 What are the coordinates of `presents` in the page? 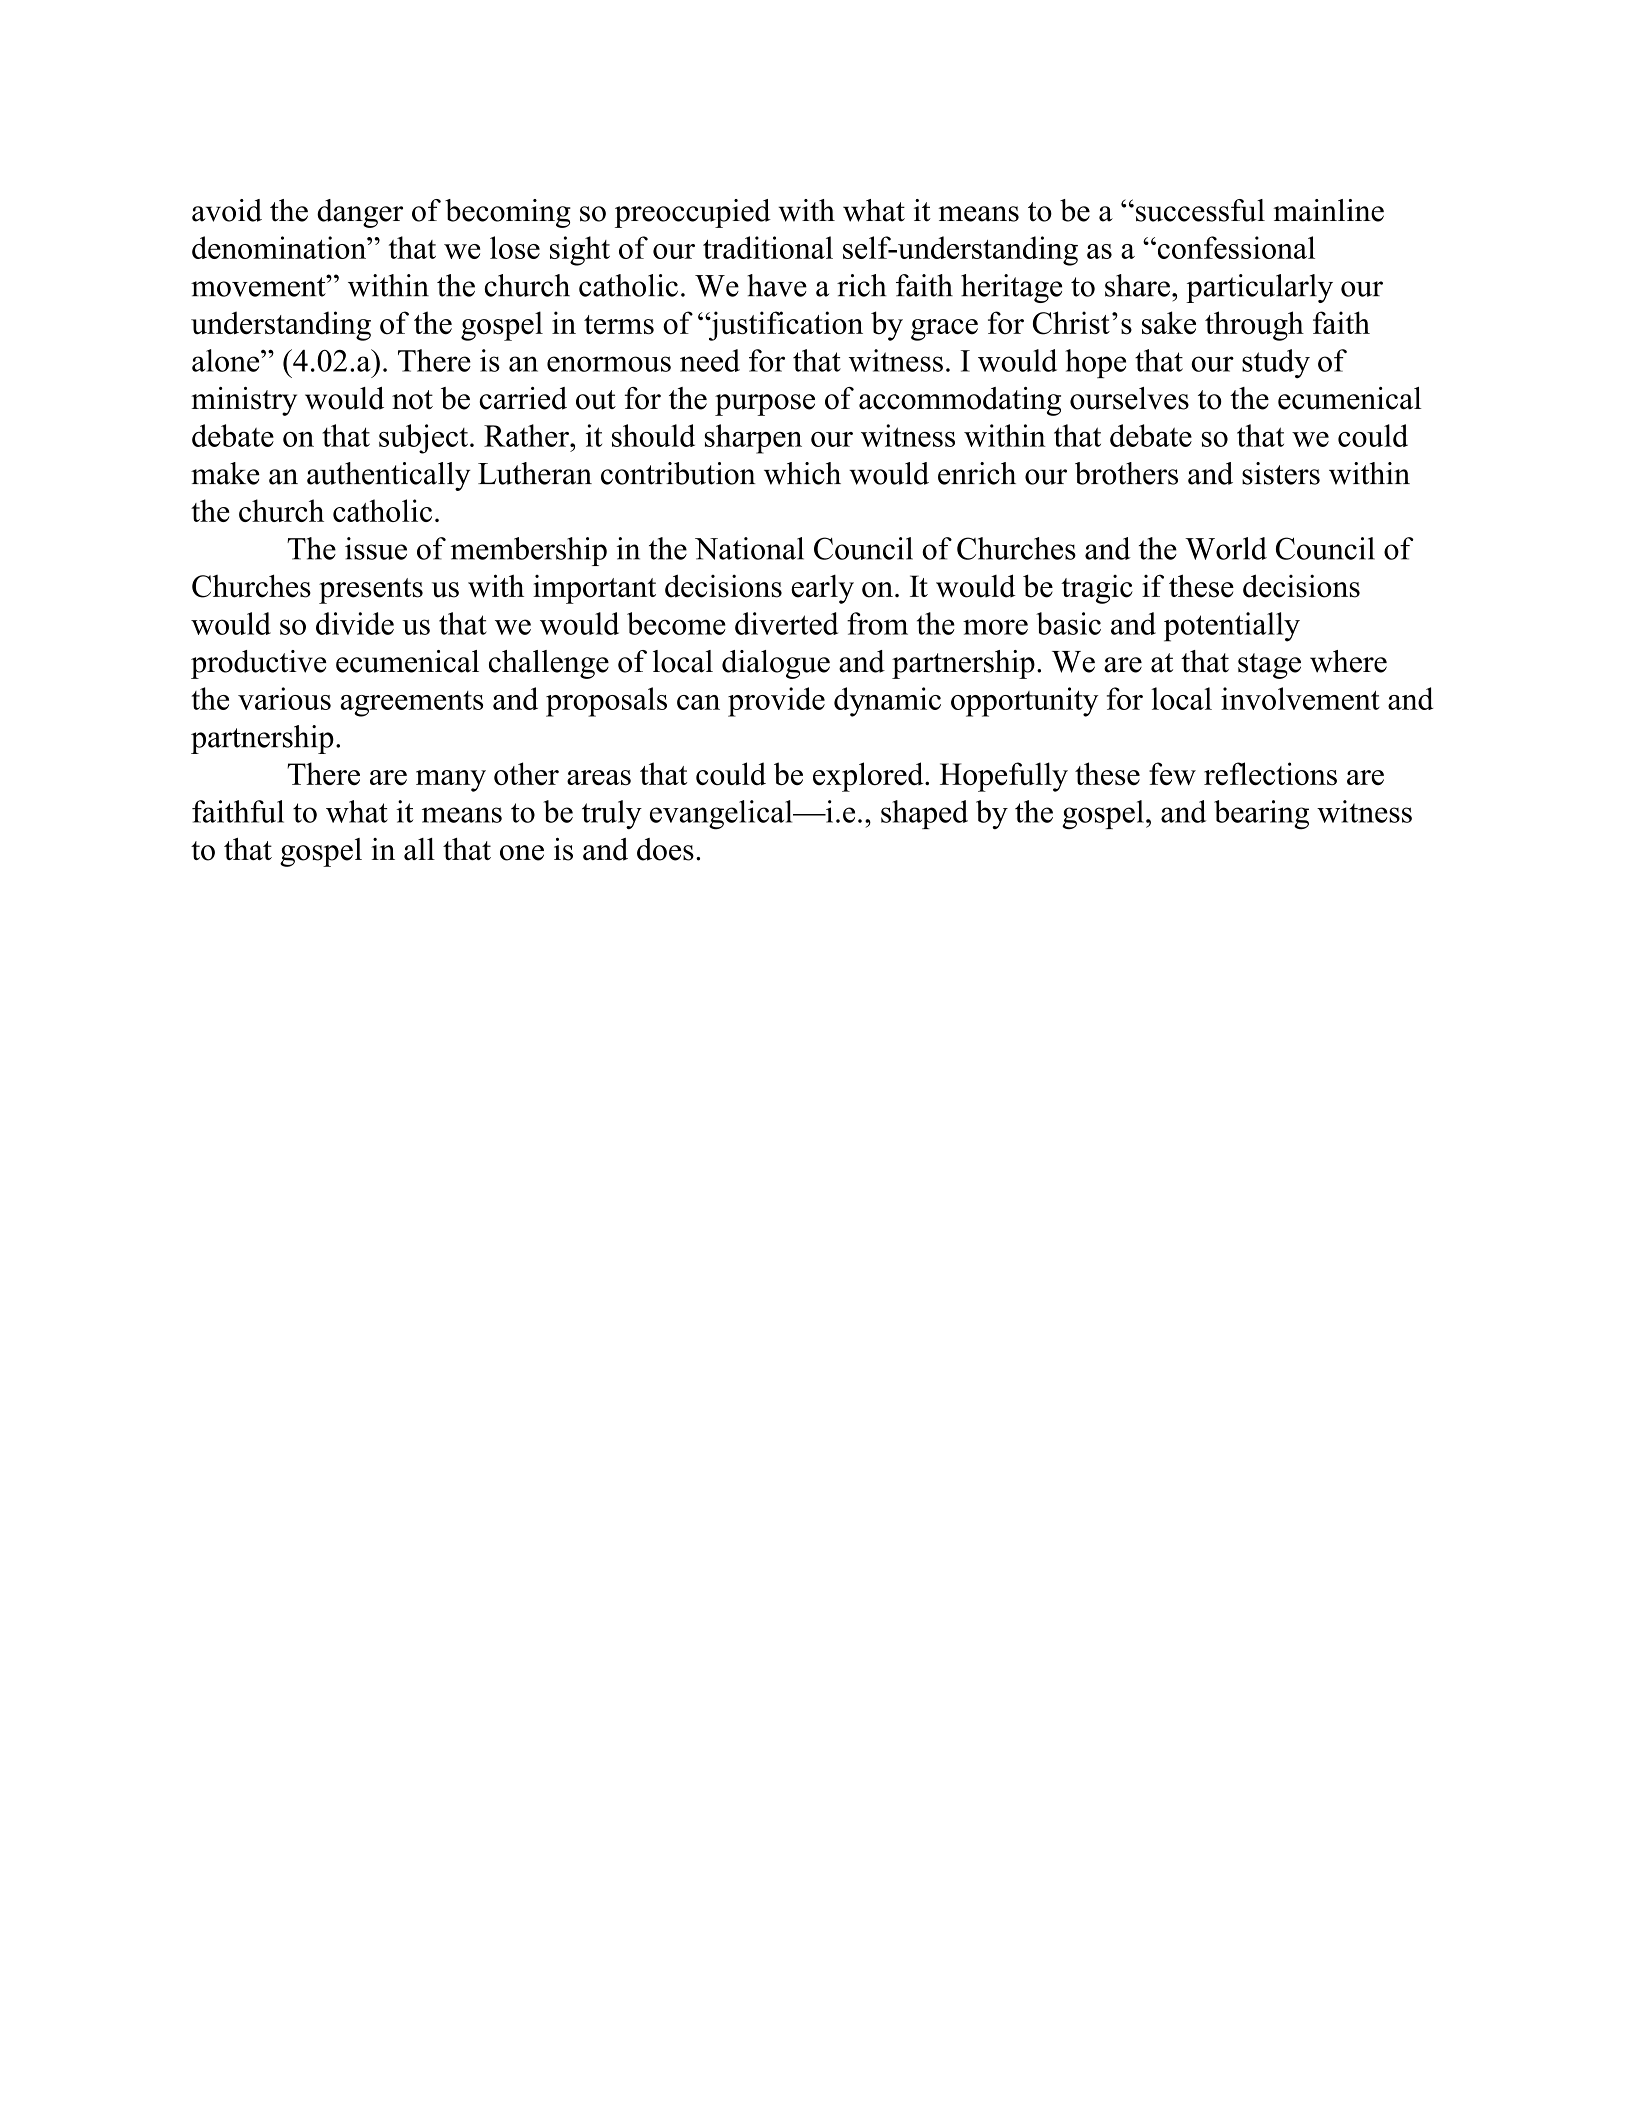 It's located at (371, 591).
